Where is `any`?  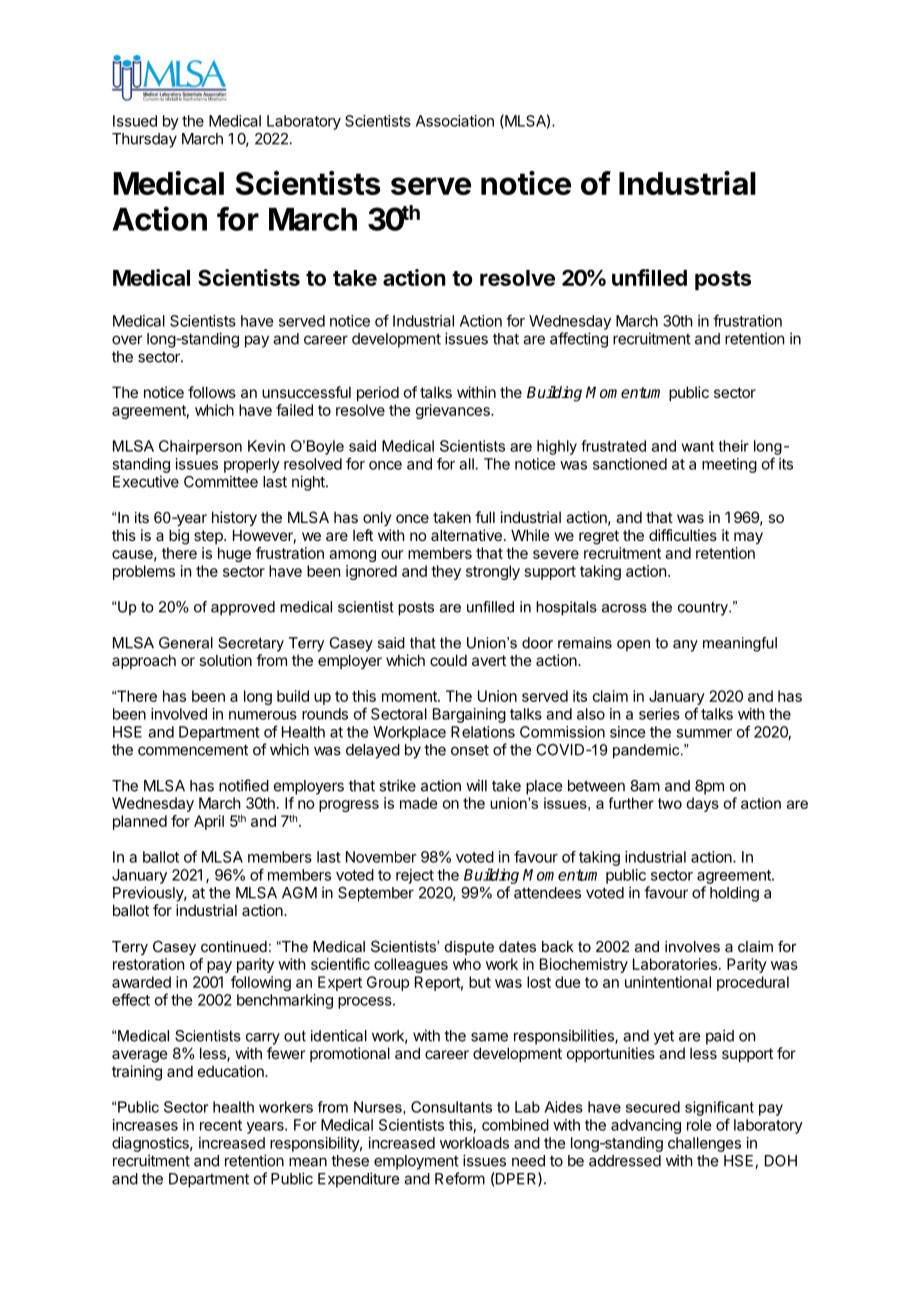 any is located at coordinates (685, 646).
